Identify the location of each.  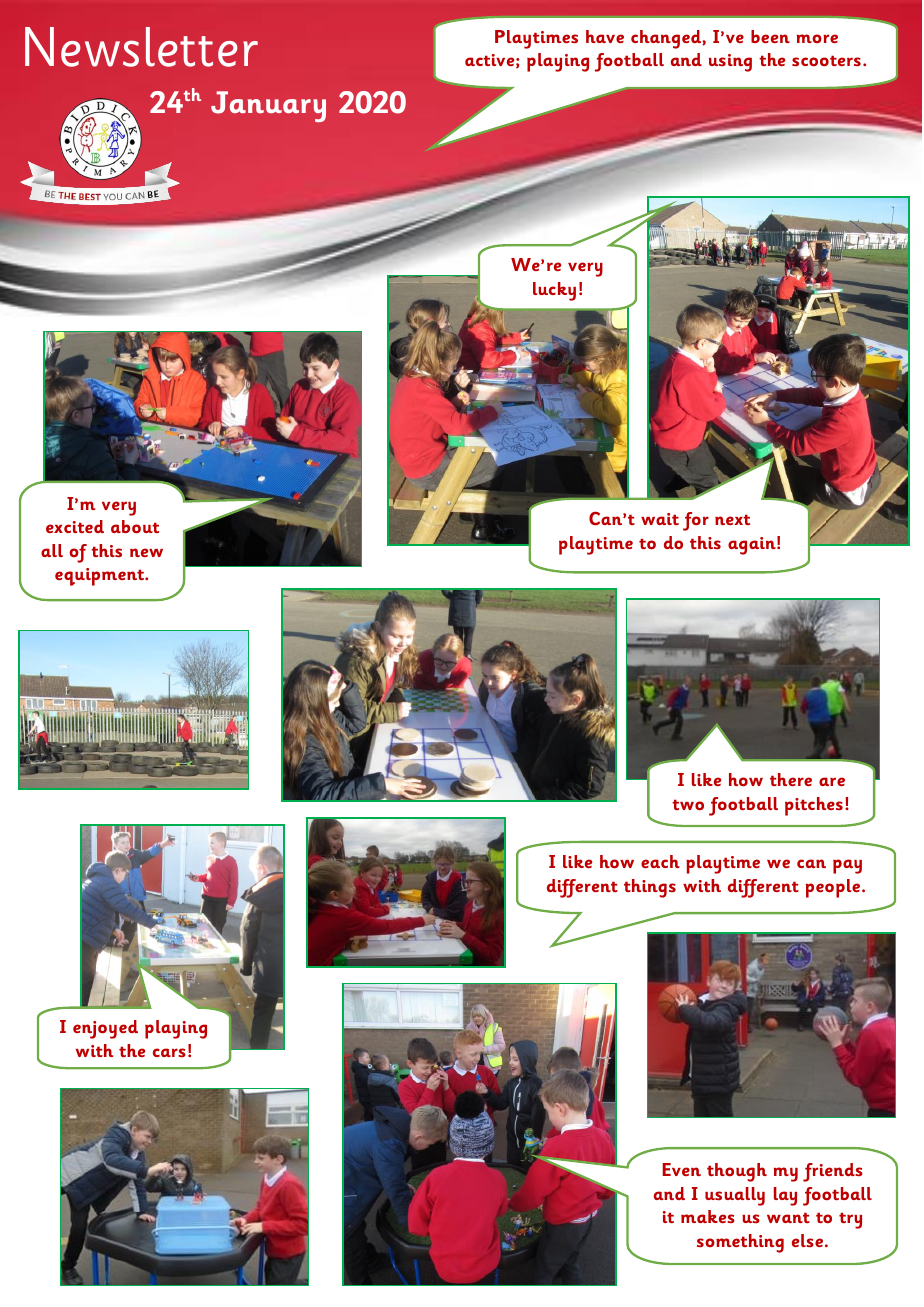
(660, 861).
